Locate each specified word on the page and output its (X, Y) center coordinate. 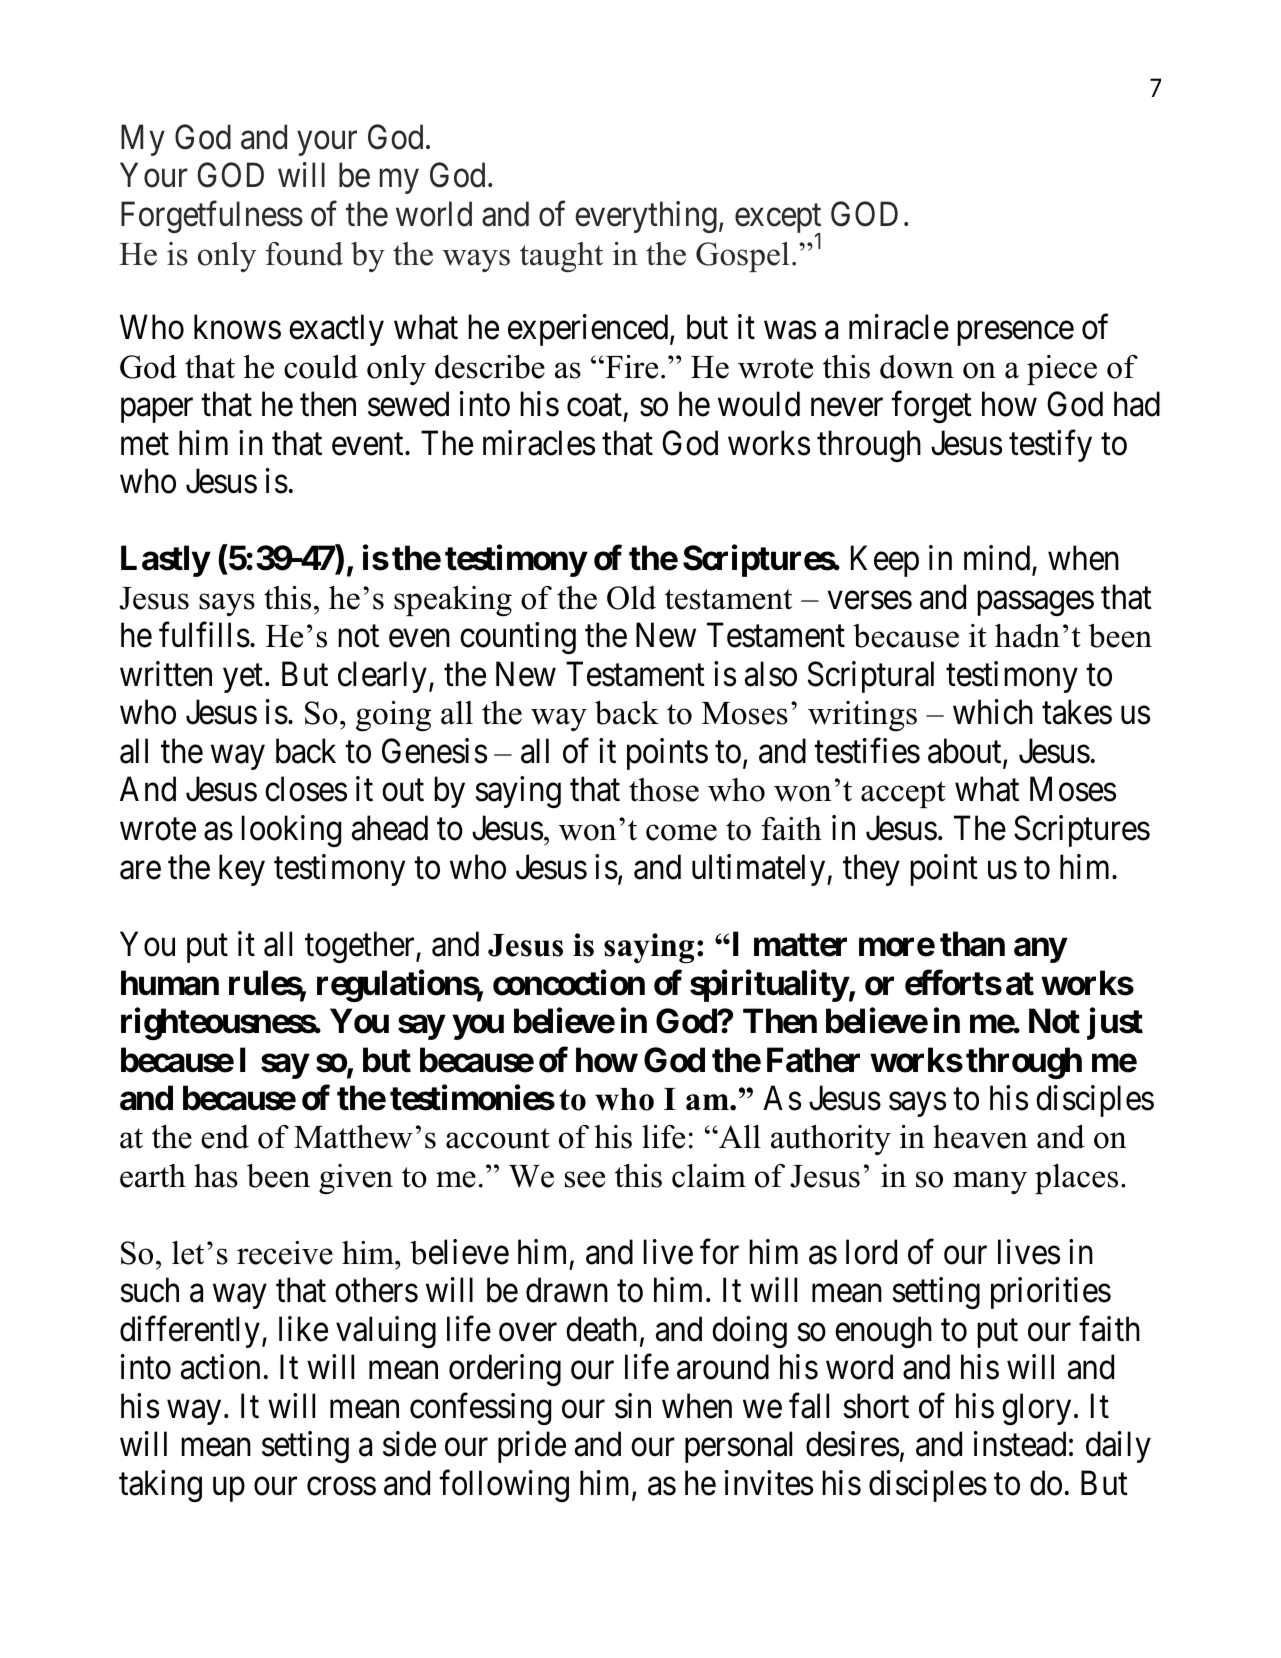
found (304, 254)
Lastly (165, 561)
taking (160, 1486)
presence (1015, 334)
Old (631, 598)
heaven (980, 1137)
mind (998, 560)
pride (532, 1447)
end (225, 1137)
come (681, 832)
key (242, 870)
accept (903, 794)
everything (646, 217)
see (585, 1179)
